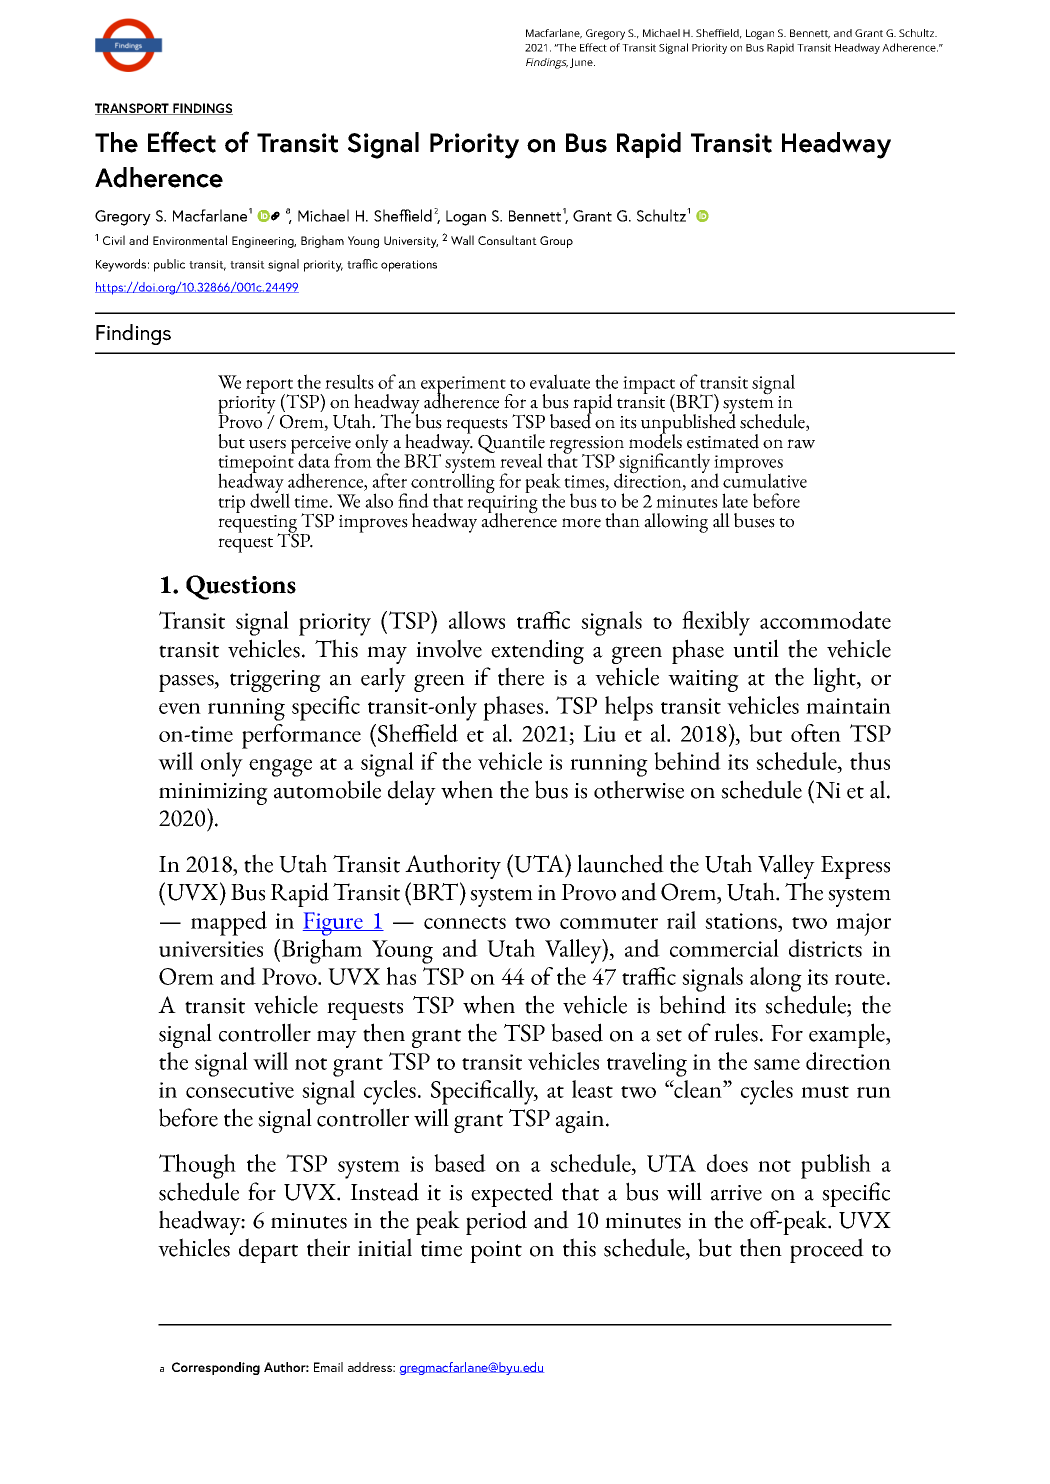 The width and height of the screenshot is (1050, 1484). What do you see at coordinates (412, 792) in the screenshot?
I see `delay` at bounding box center [412, 792].
